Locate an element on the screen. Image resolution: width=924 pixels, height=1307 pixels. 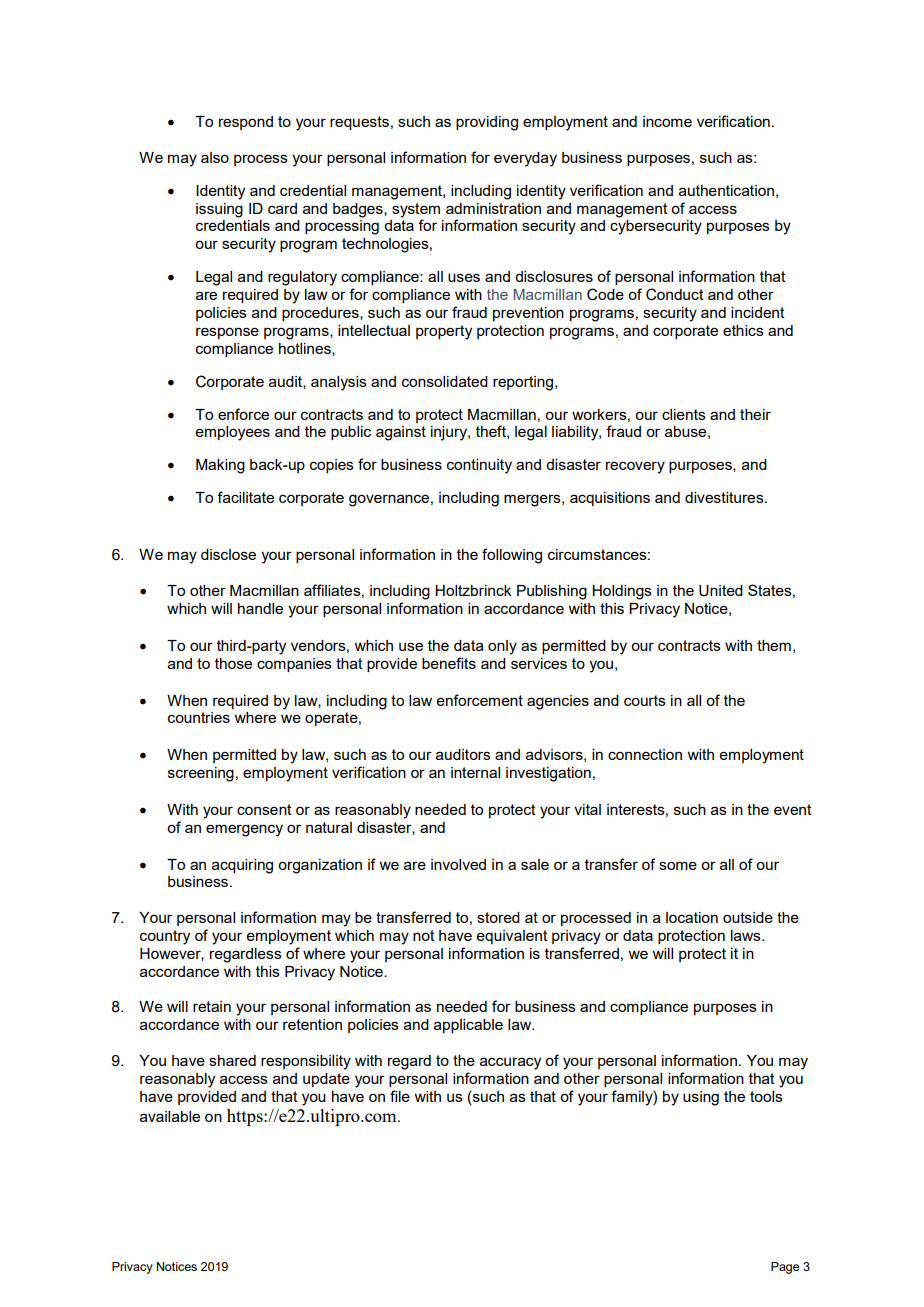
those is located at coordinates (233, 663).
